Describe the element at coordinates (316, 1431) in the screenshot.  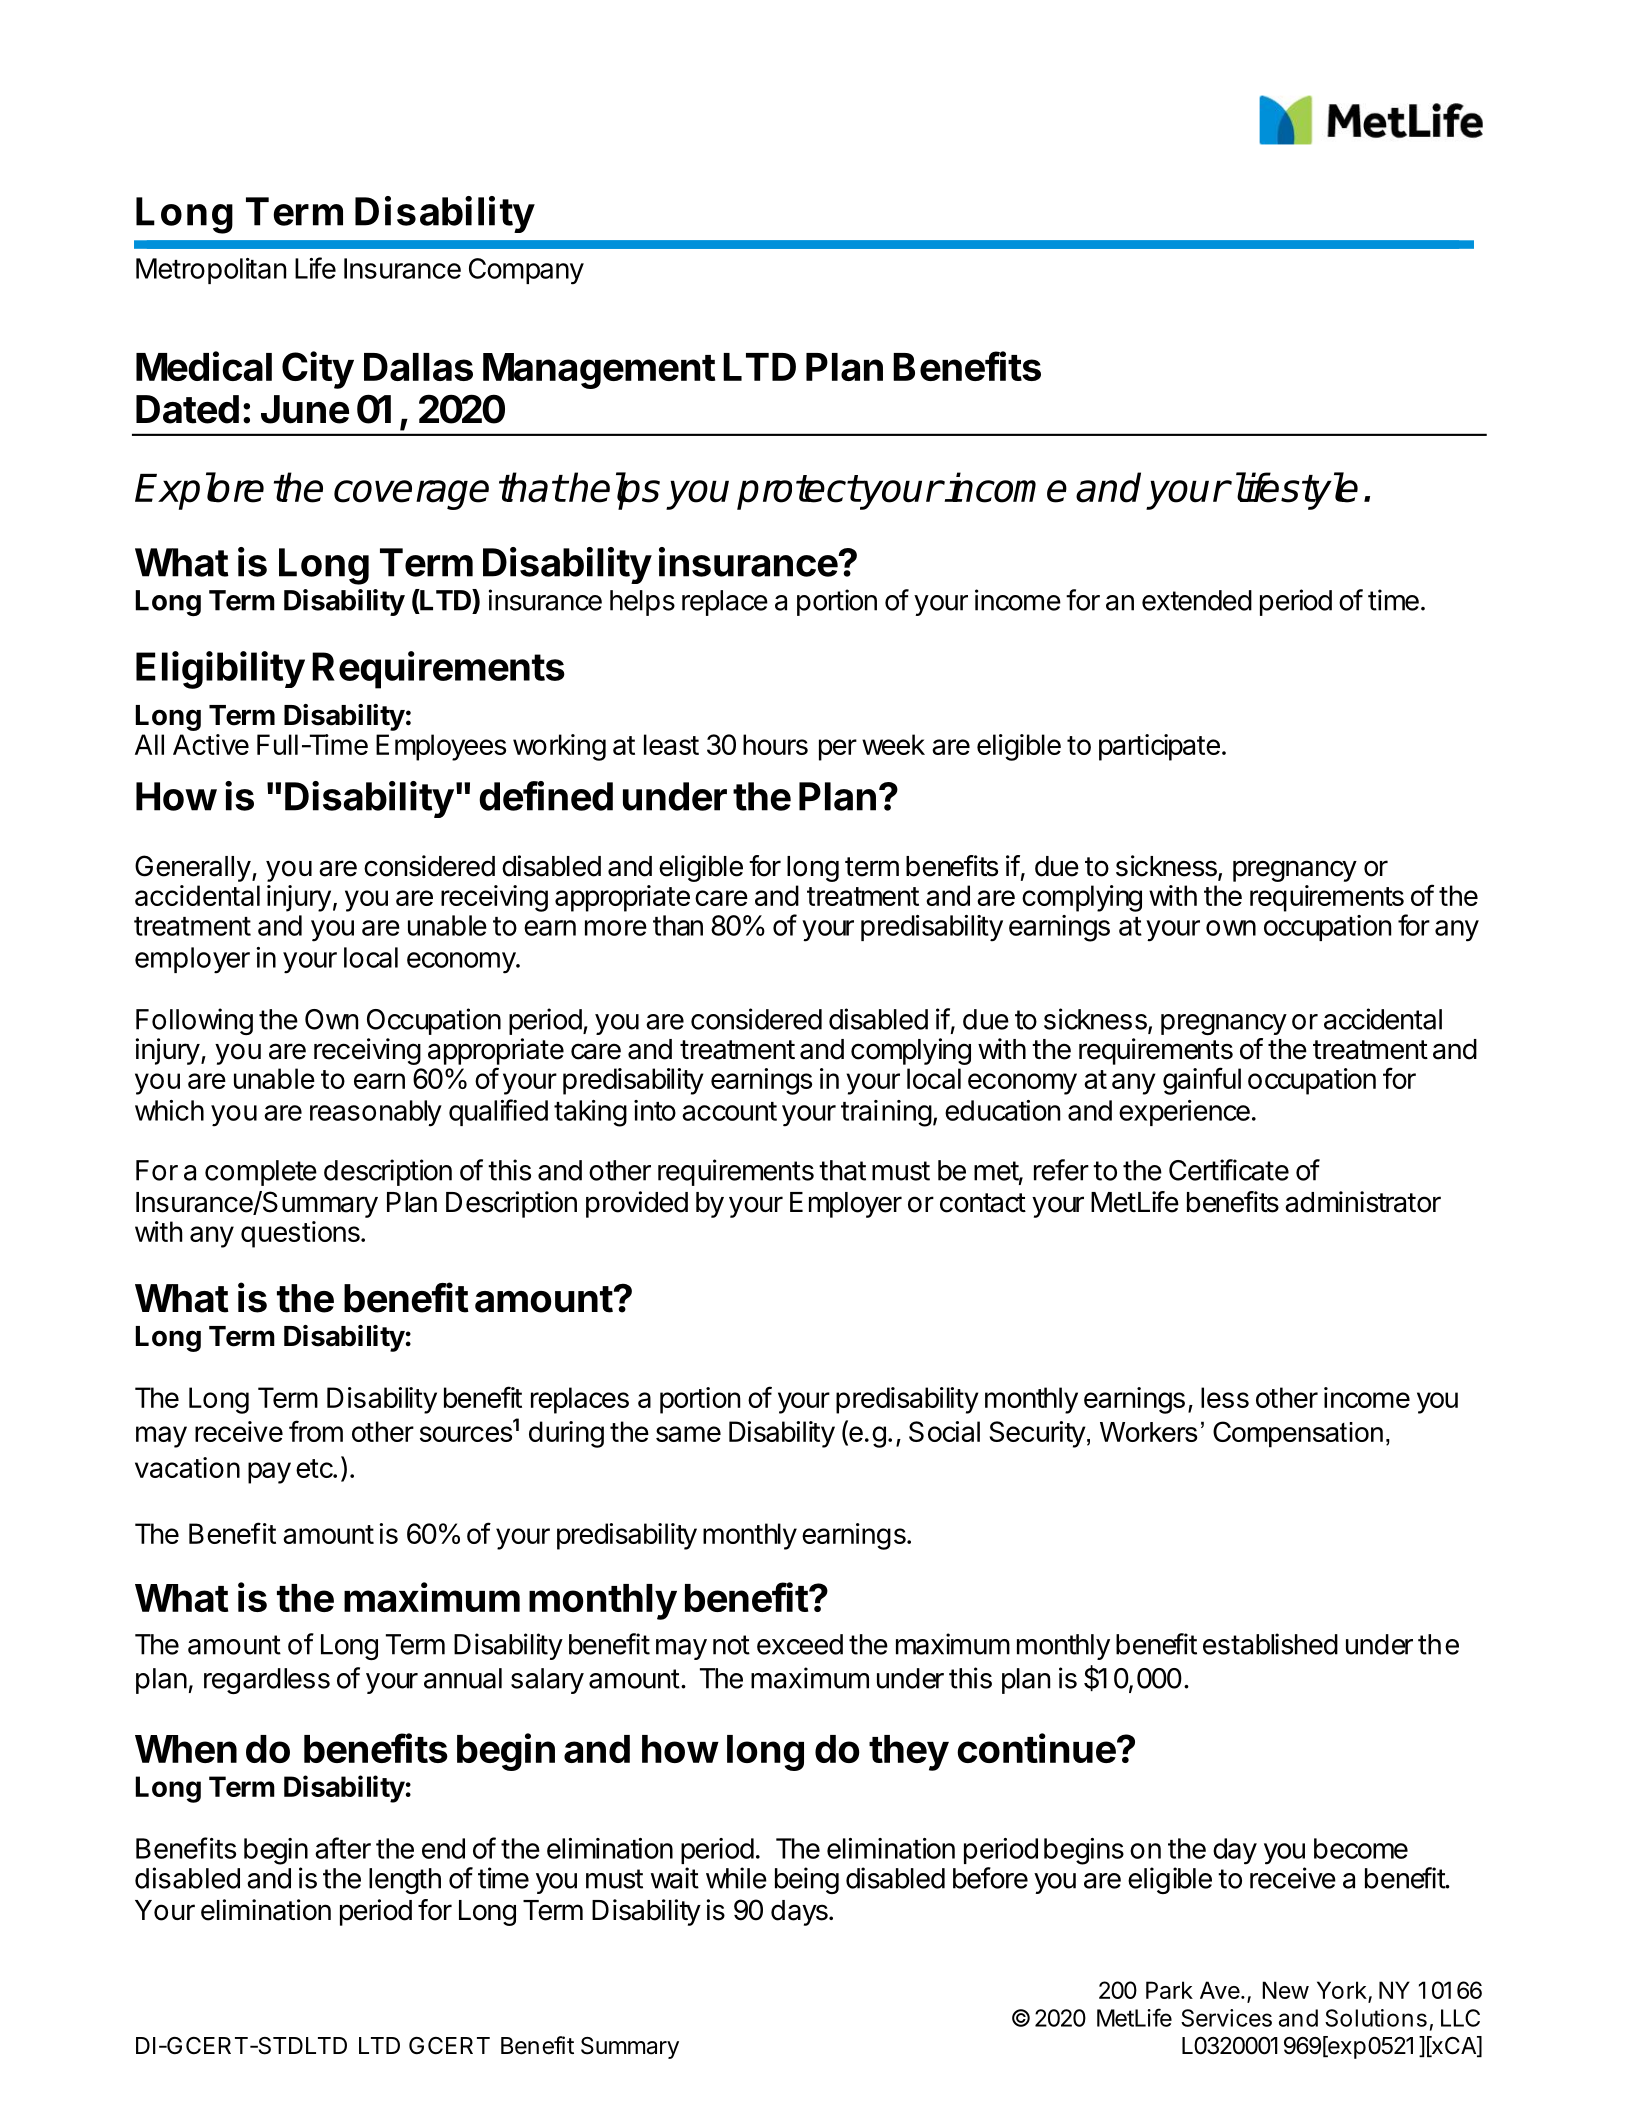
I see `from` at that location.
